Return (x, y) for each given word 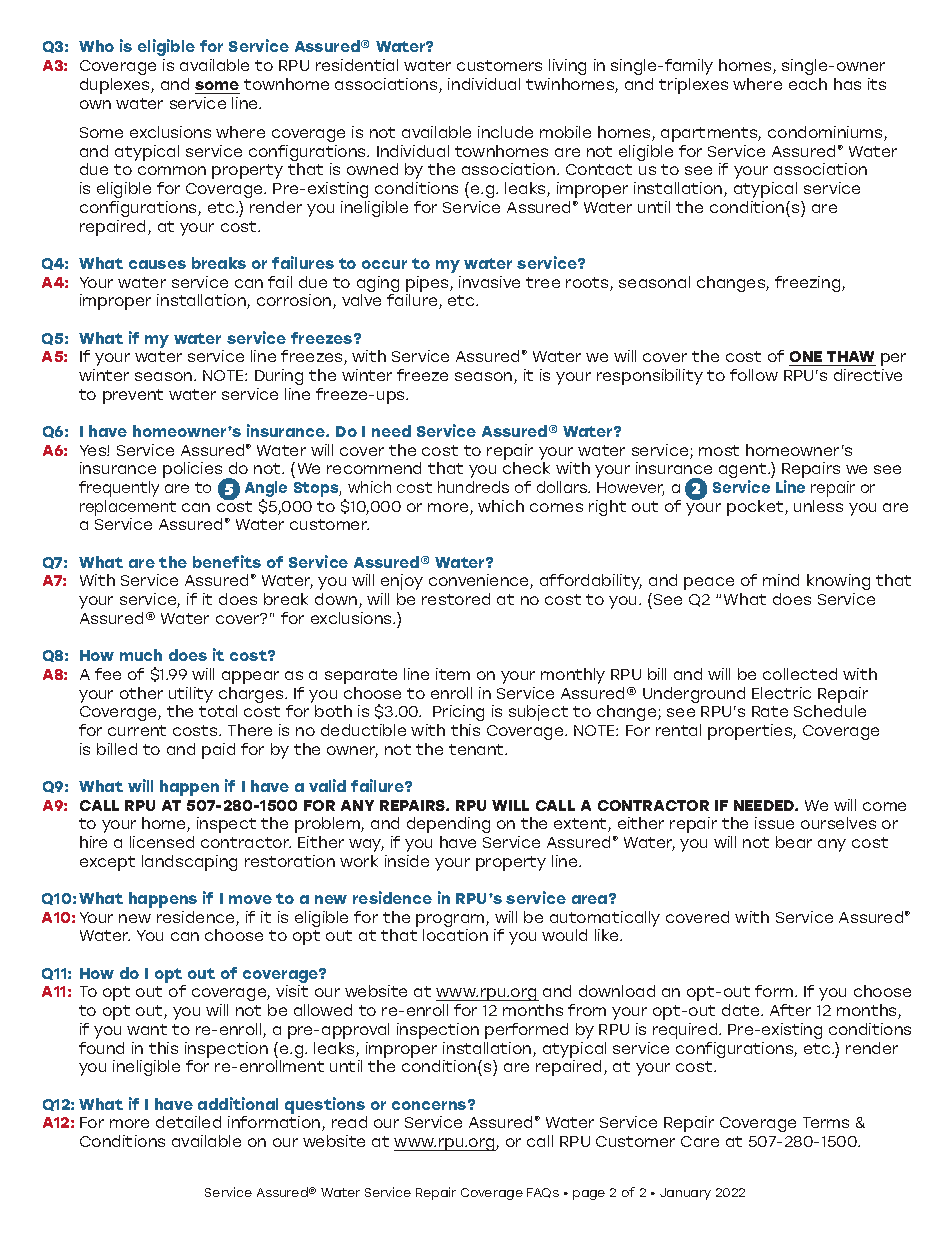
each (808, 84)
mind (781, 580)
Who (96, 46)
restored (456, 599)
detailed (188, 1122)
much (141, 655)
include (505, 132)
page (589, 1195)
